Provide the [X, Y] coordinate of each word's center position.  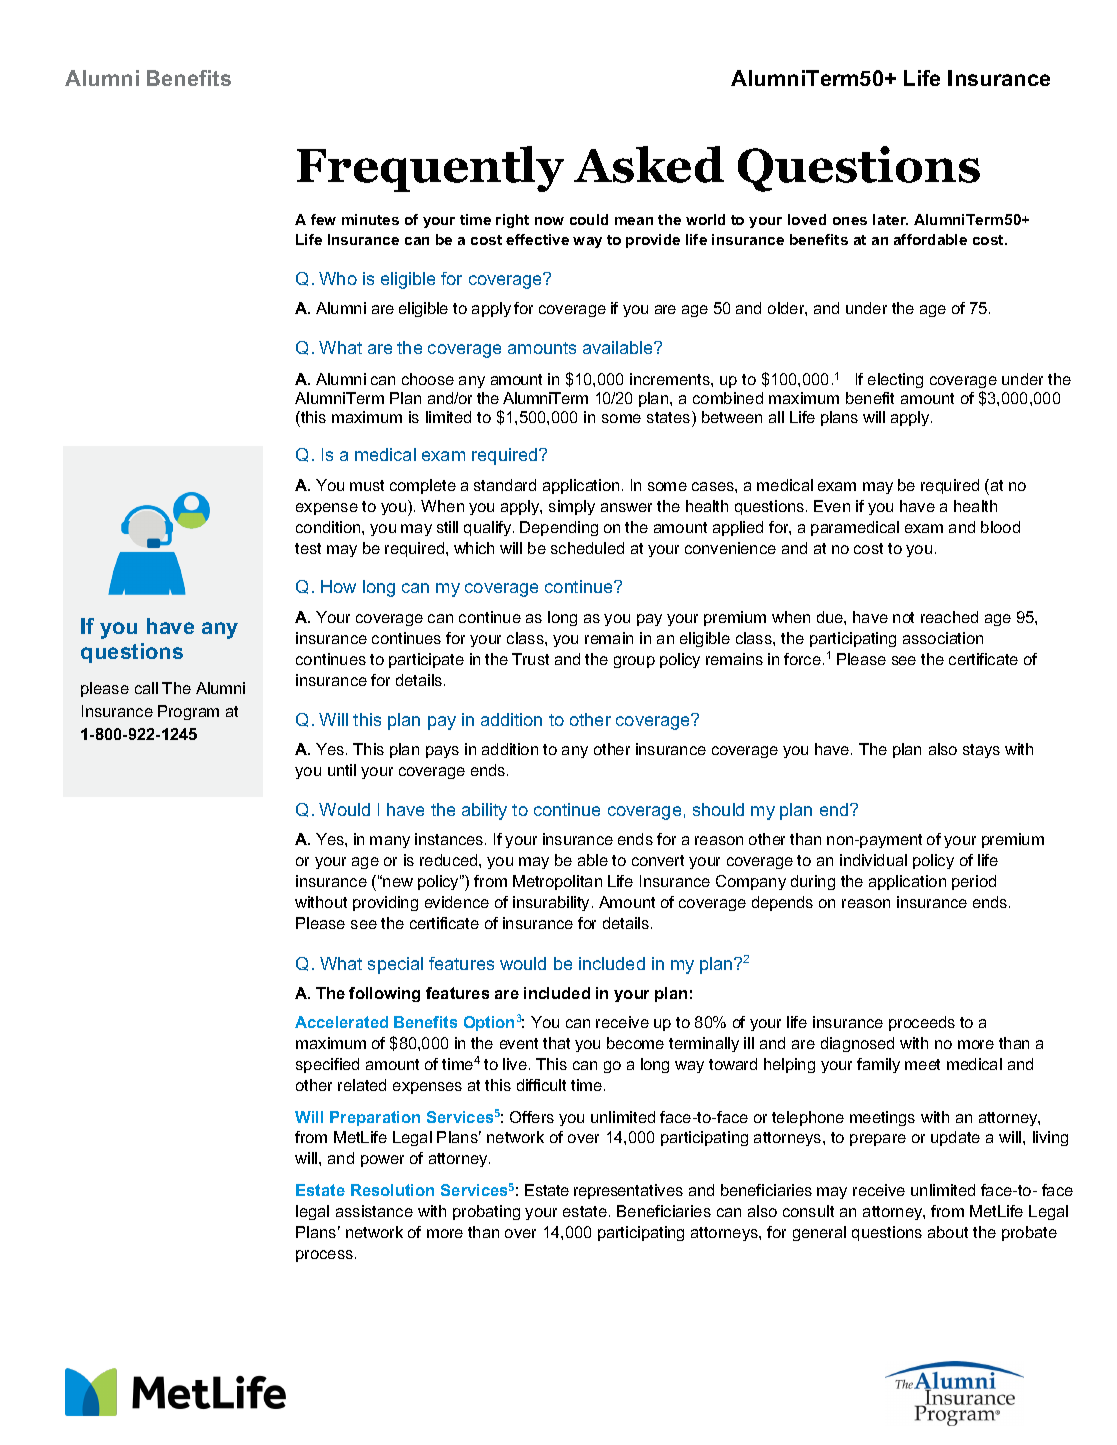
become [635, 1043]
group [634, 662]
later [890, 219]
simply [572, 507]
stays [981, 751]
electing [895, 380]
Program [188, 712]
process [324, 1256]
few [323, 219]
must [367, 485]
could [589, 219]
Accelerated [341, 1022]
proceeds [922, 1023]
